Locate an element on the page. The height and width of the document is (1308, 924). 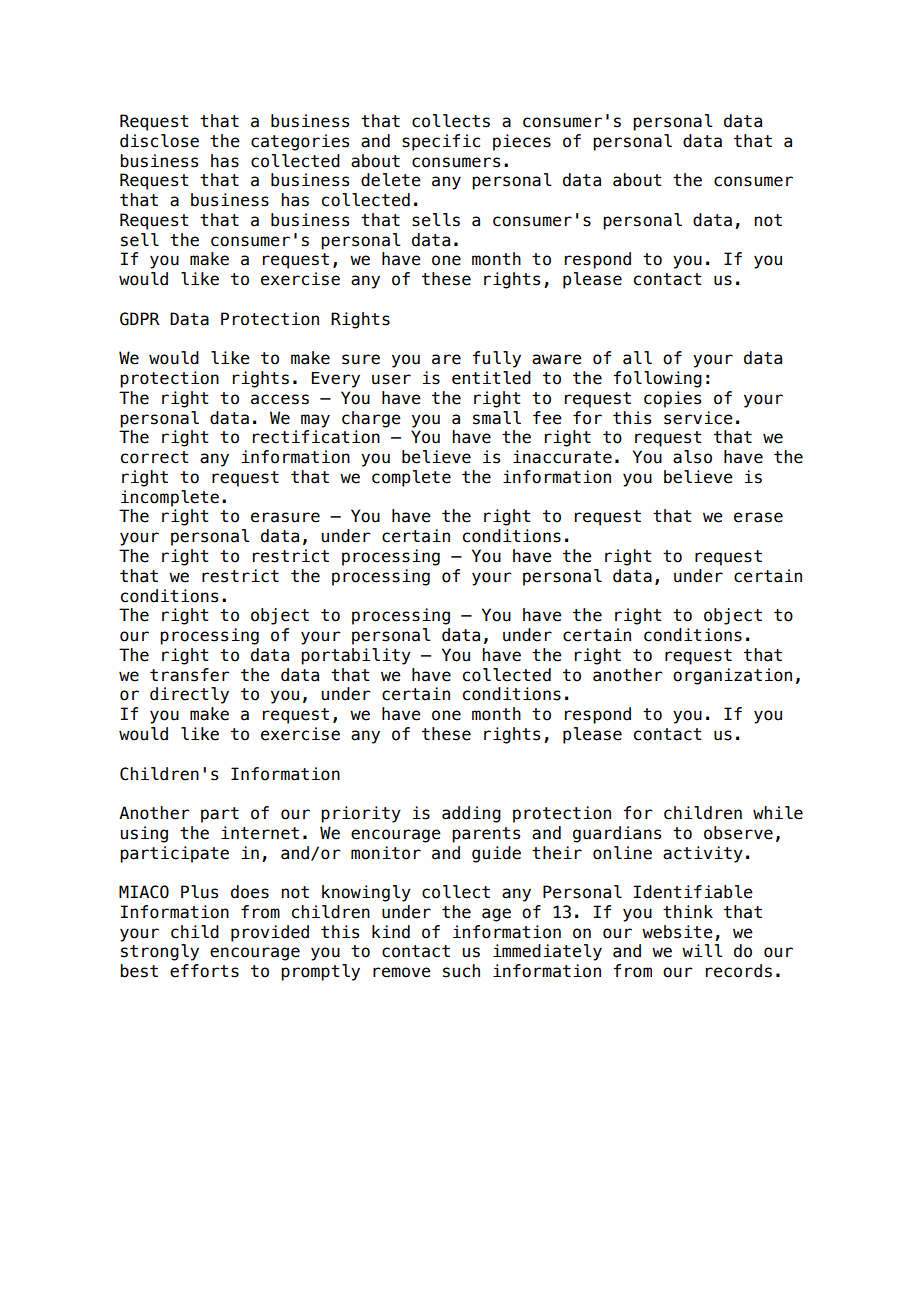
erase is located at coordinates (758, 517).
